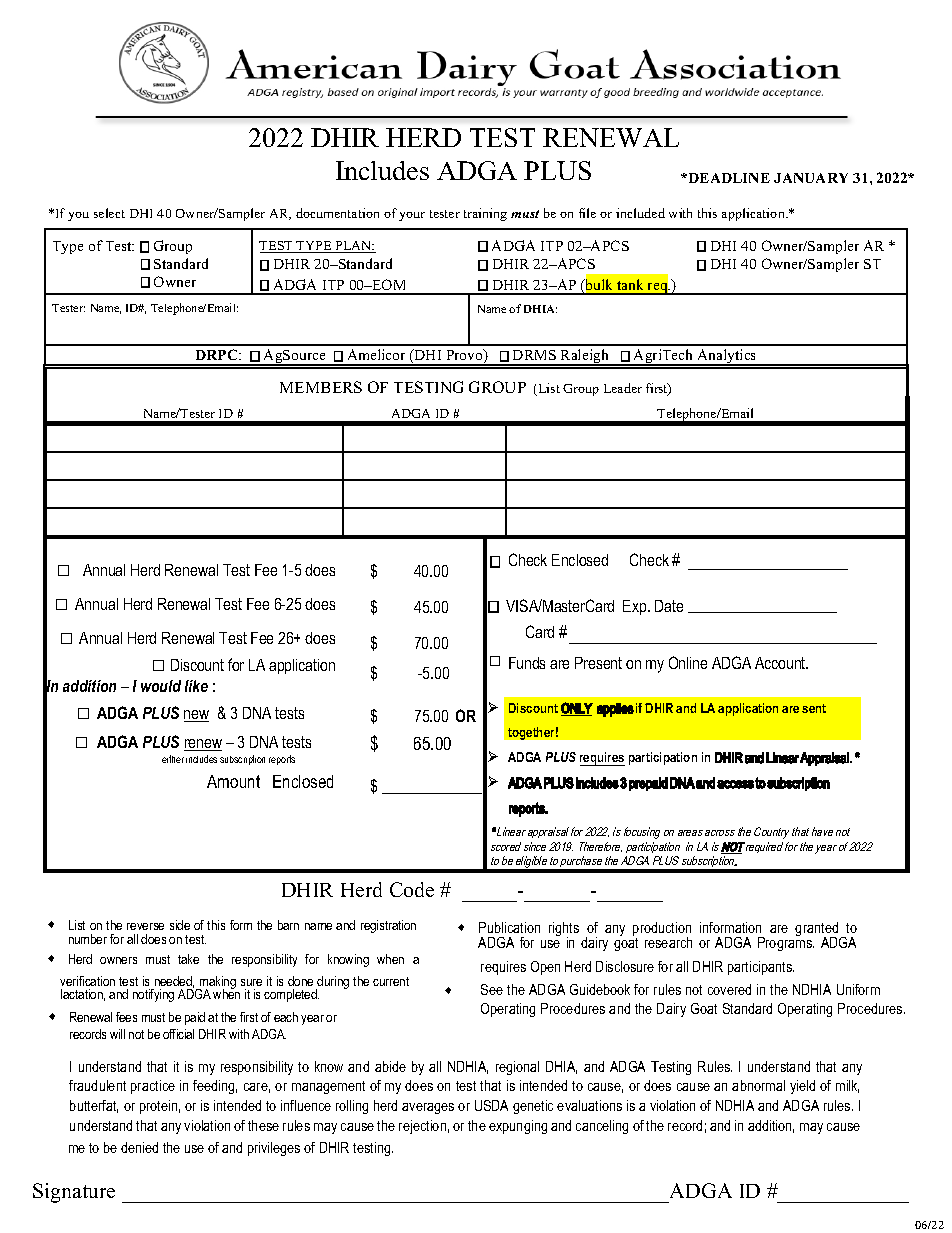  I want to click on MEMBERS, so click(321, 387).
